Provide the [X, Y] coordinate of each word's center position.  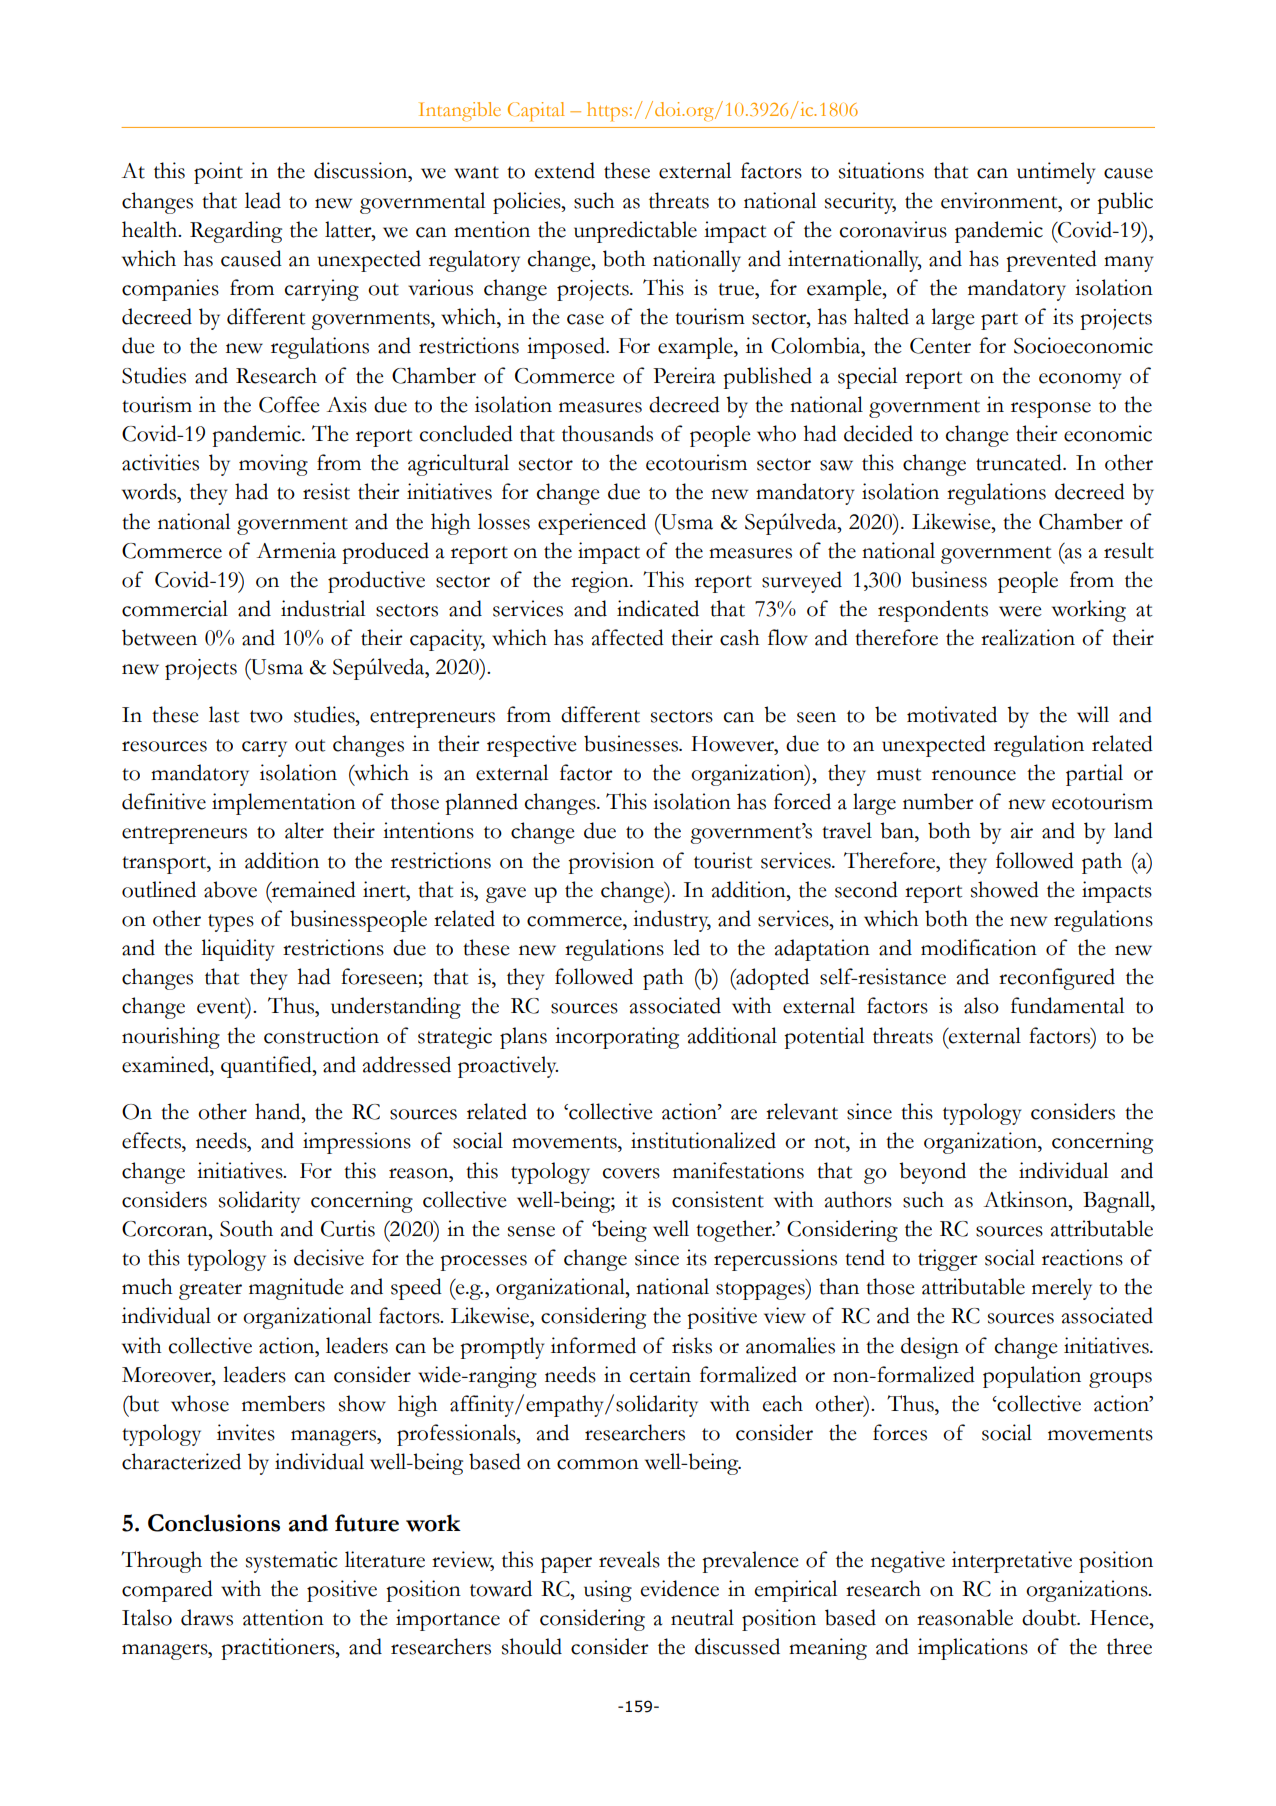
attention [283, 1617]
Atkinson [1027, 1199]
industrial [323, 608]
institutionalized [703, 1140]
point [218, 173]
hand [279, 1111]
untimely [1056, 173]
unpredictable [635, 232]
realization [1028, 637]
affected [627, 637]
